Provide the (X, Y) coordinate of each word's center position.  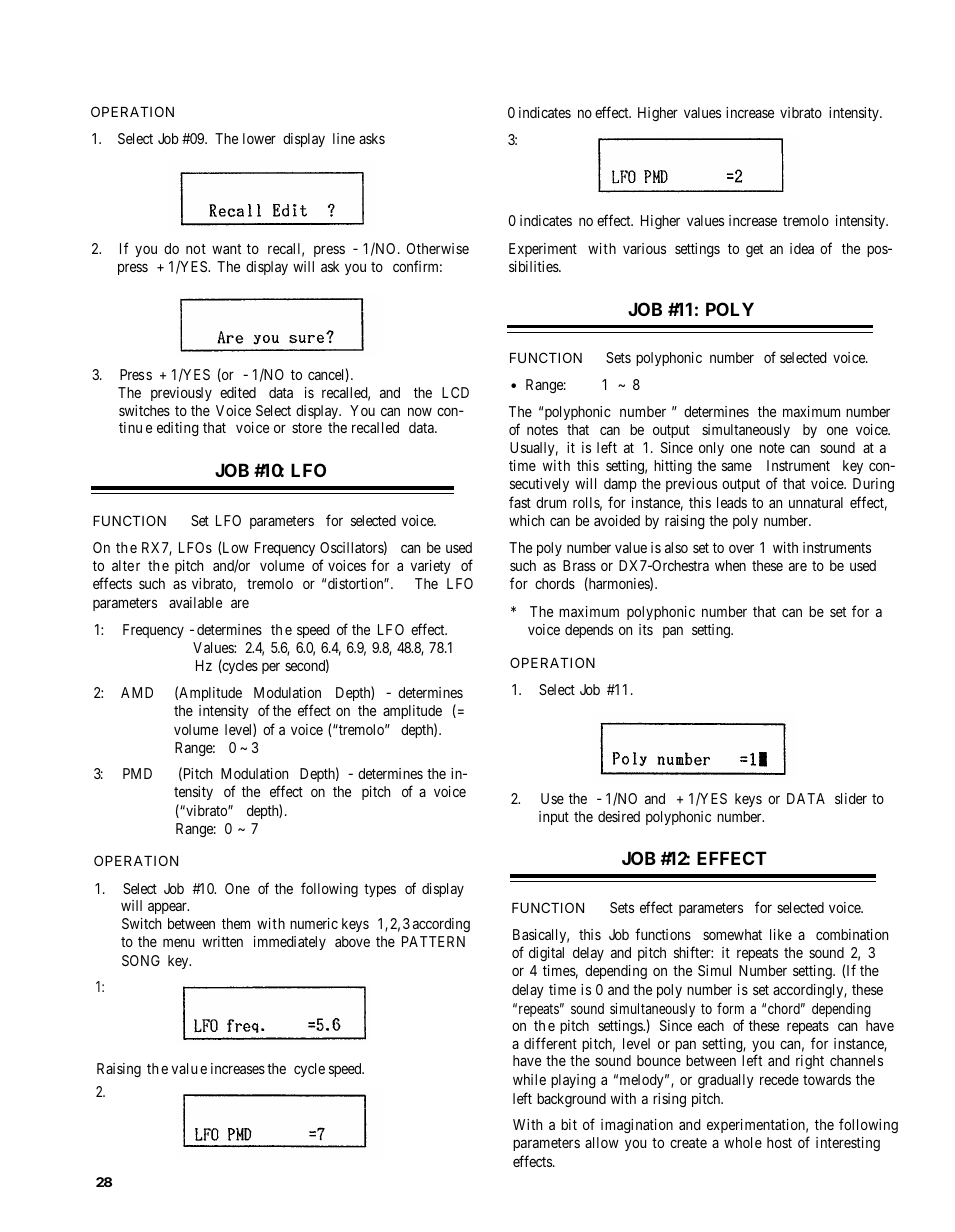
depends (589, 631)
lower (259, 138)
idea (802, 248)
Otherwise (437, 248)
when (730, 565)
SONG (141, 960)
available (195, 602)
